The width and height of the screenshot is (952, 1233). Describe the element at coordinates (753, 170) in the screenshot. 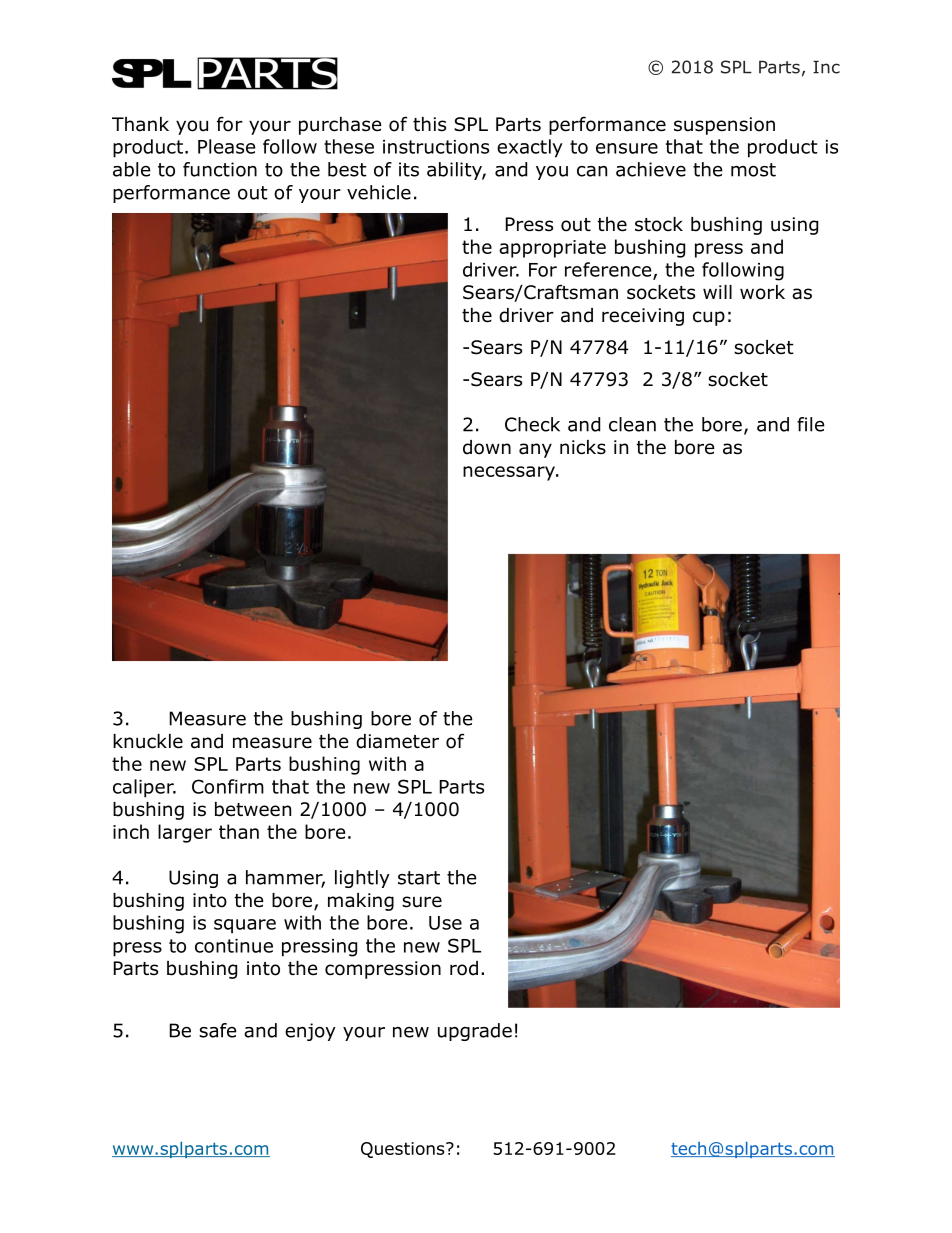

I see `most` at that location.
